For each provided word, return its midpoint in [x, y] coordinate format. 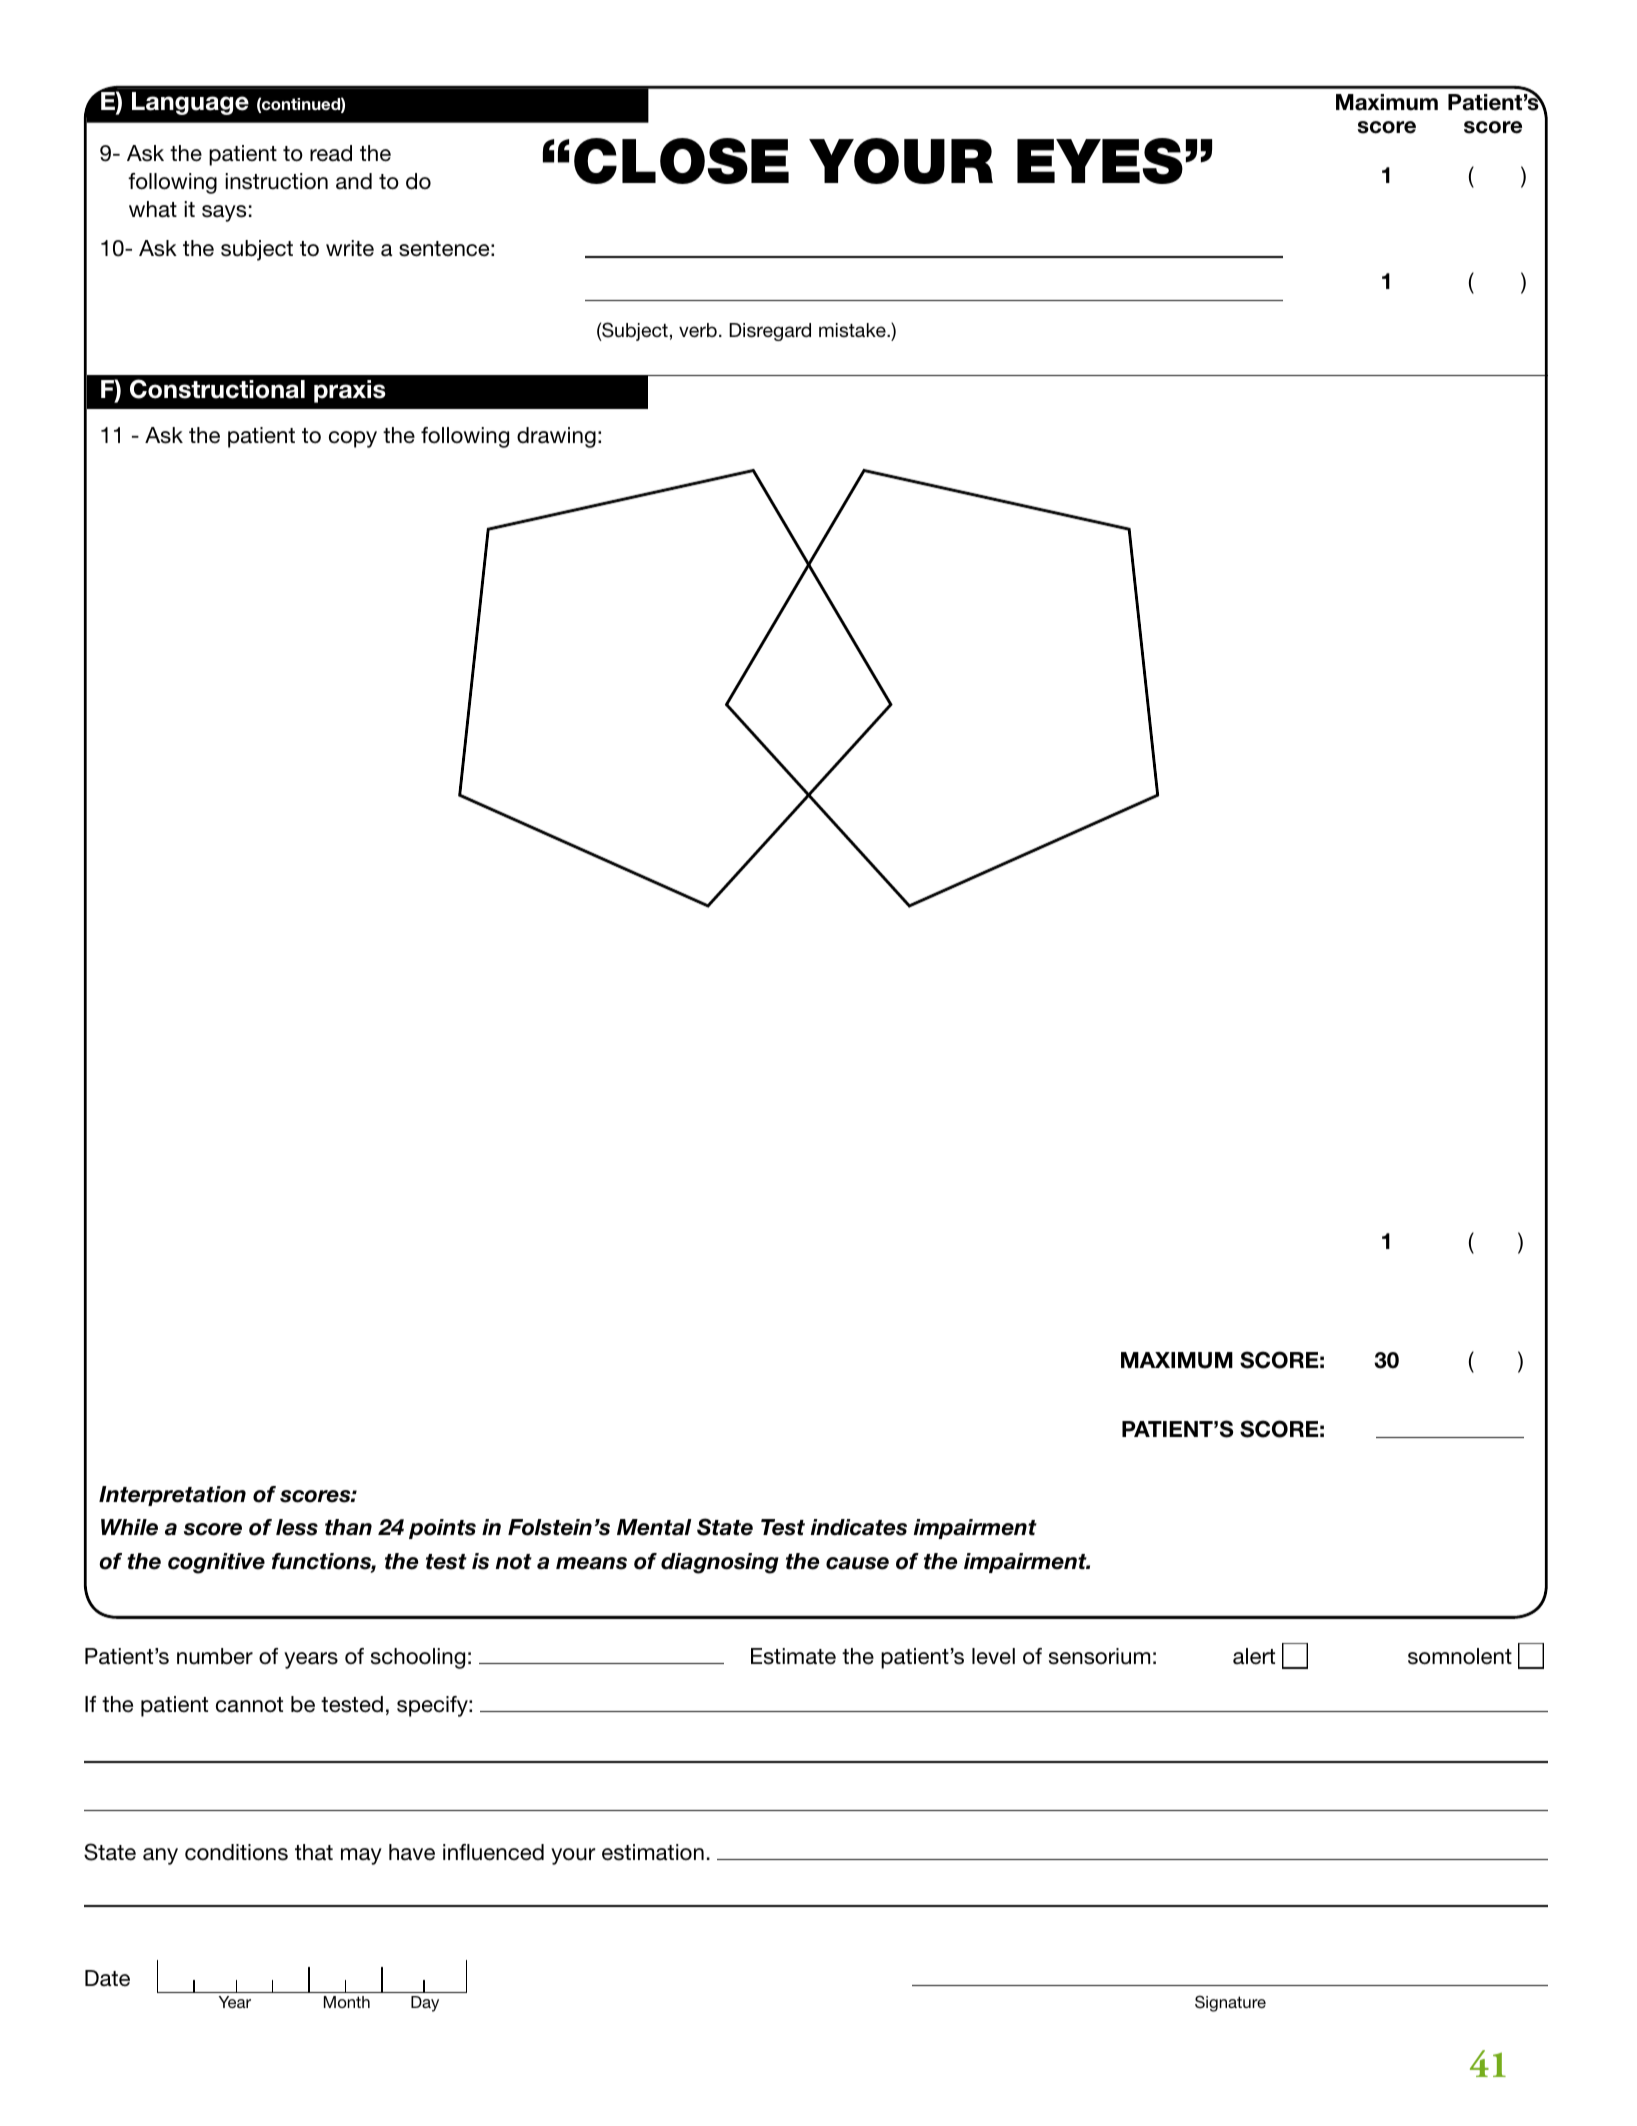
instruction [276, 181]
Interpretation [172, 1496]
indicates [859, 1527]
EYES [1100, 161]
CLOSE [681, 161]
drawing [556, 437]
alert [1254, 1656]
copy [353, 439]
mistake [853, 330]
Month [347, 2002]
